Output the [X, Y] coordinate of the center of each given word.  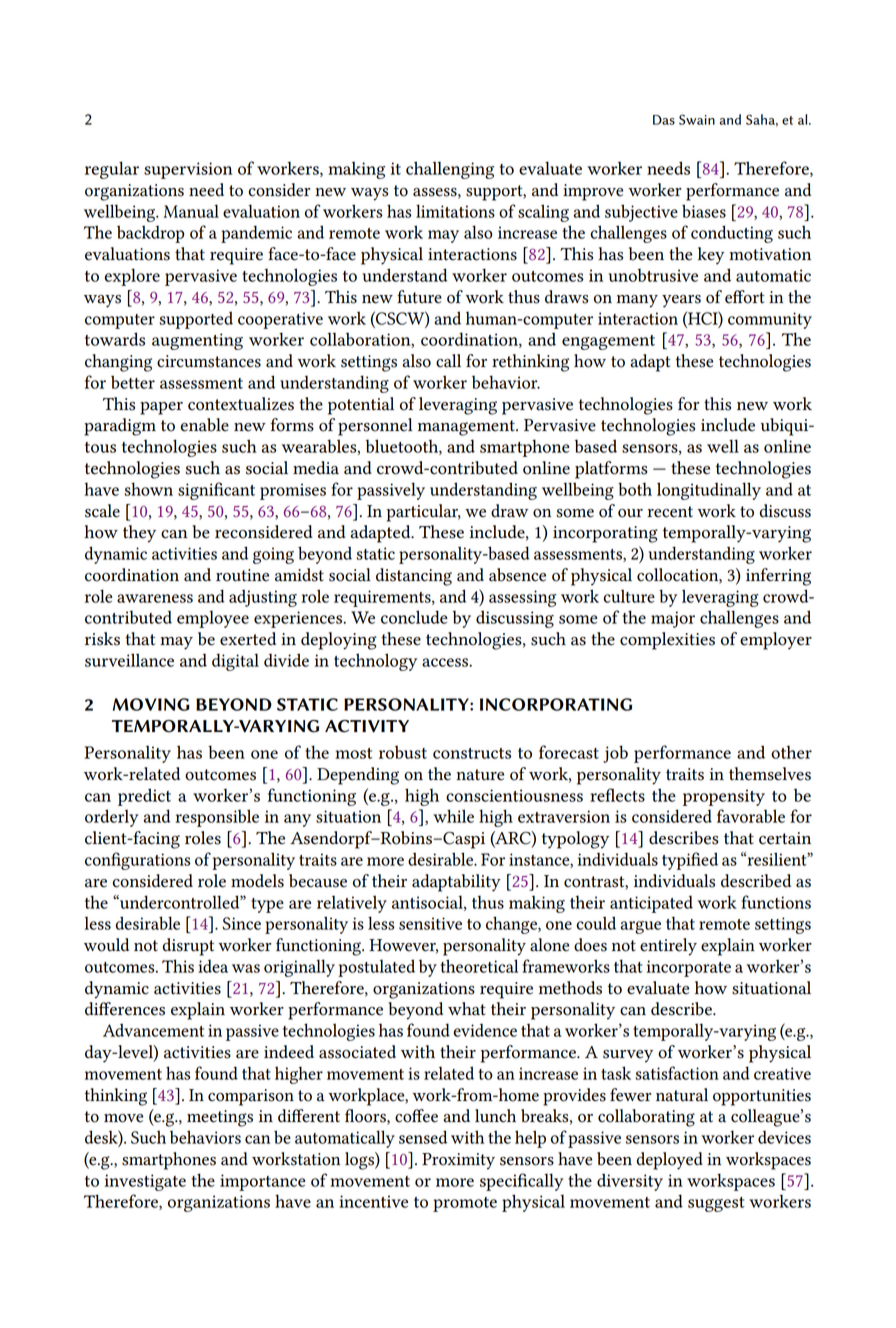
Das [664, 120]
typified [690, 861]
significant [216, 491]
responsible [217, 818]
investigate [145, 1182]
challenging [450, 170]
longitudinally [709, 491]
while [453, 816]
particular [424, 513]
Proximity [458, 1161]
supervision [188, 170]
